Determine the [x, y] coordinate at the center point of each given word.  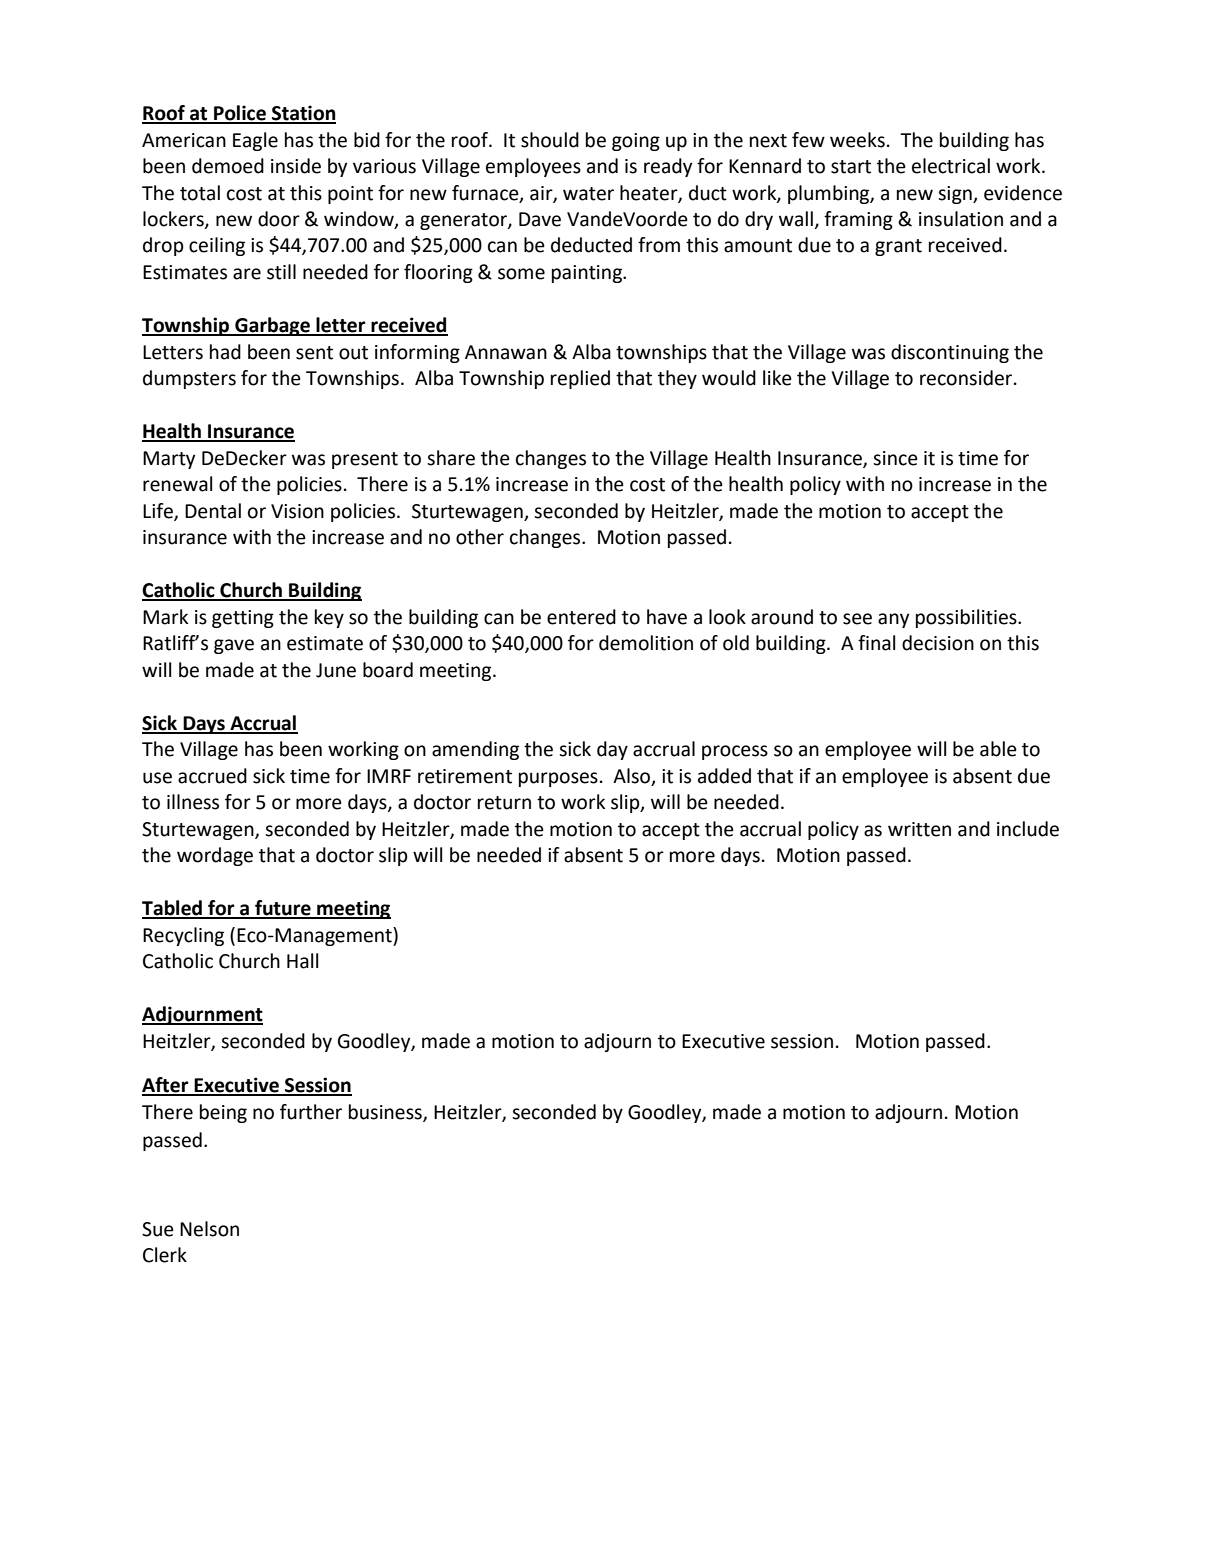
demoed [228, 166]
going [636, 142]
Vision [297, 511]
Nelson [209, 1229]
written [919, 829]
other [480, 537]
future [283, 909]
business [386, 1112]
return [504, 803]
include [1028, 829]
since [895, 458]
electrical [951, 166]
